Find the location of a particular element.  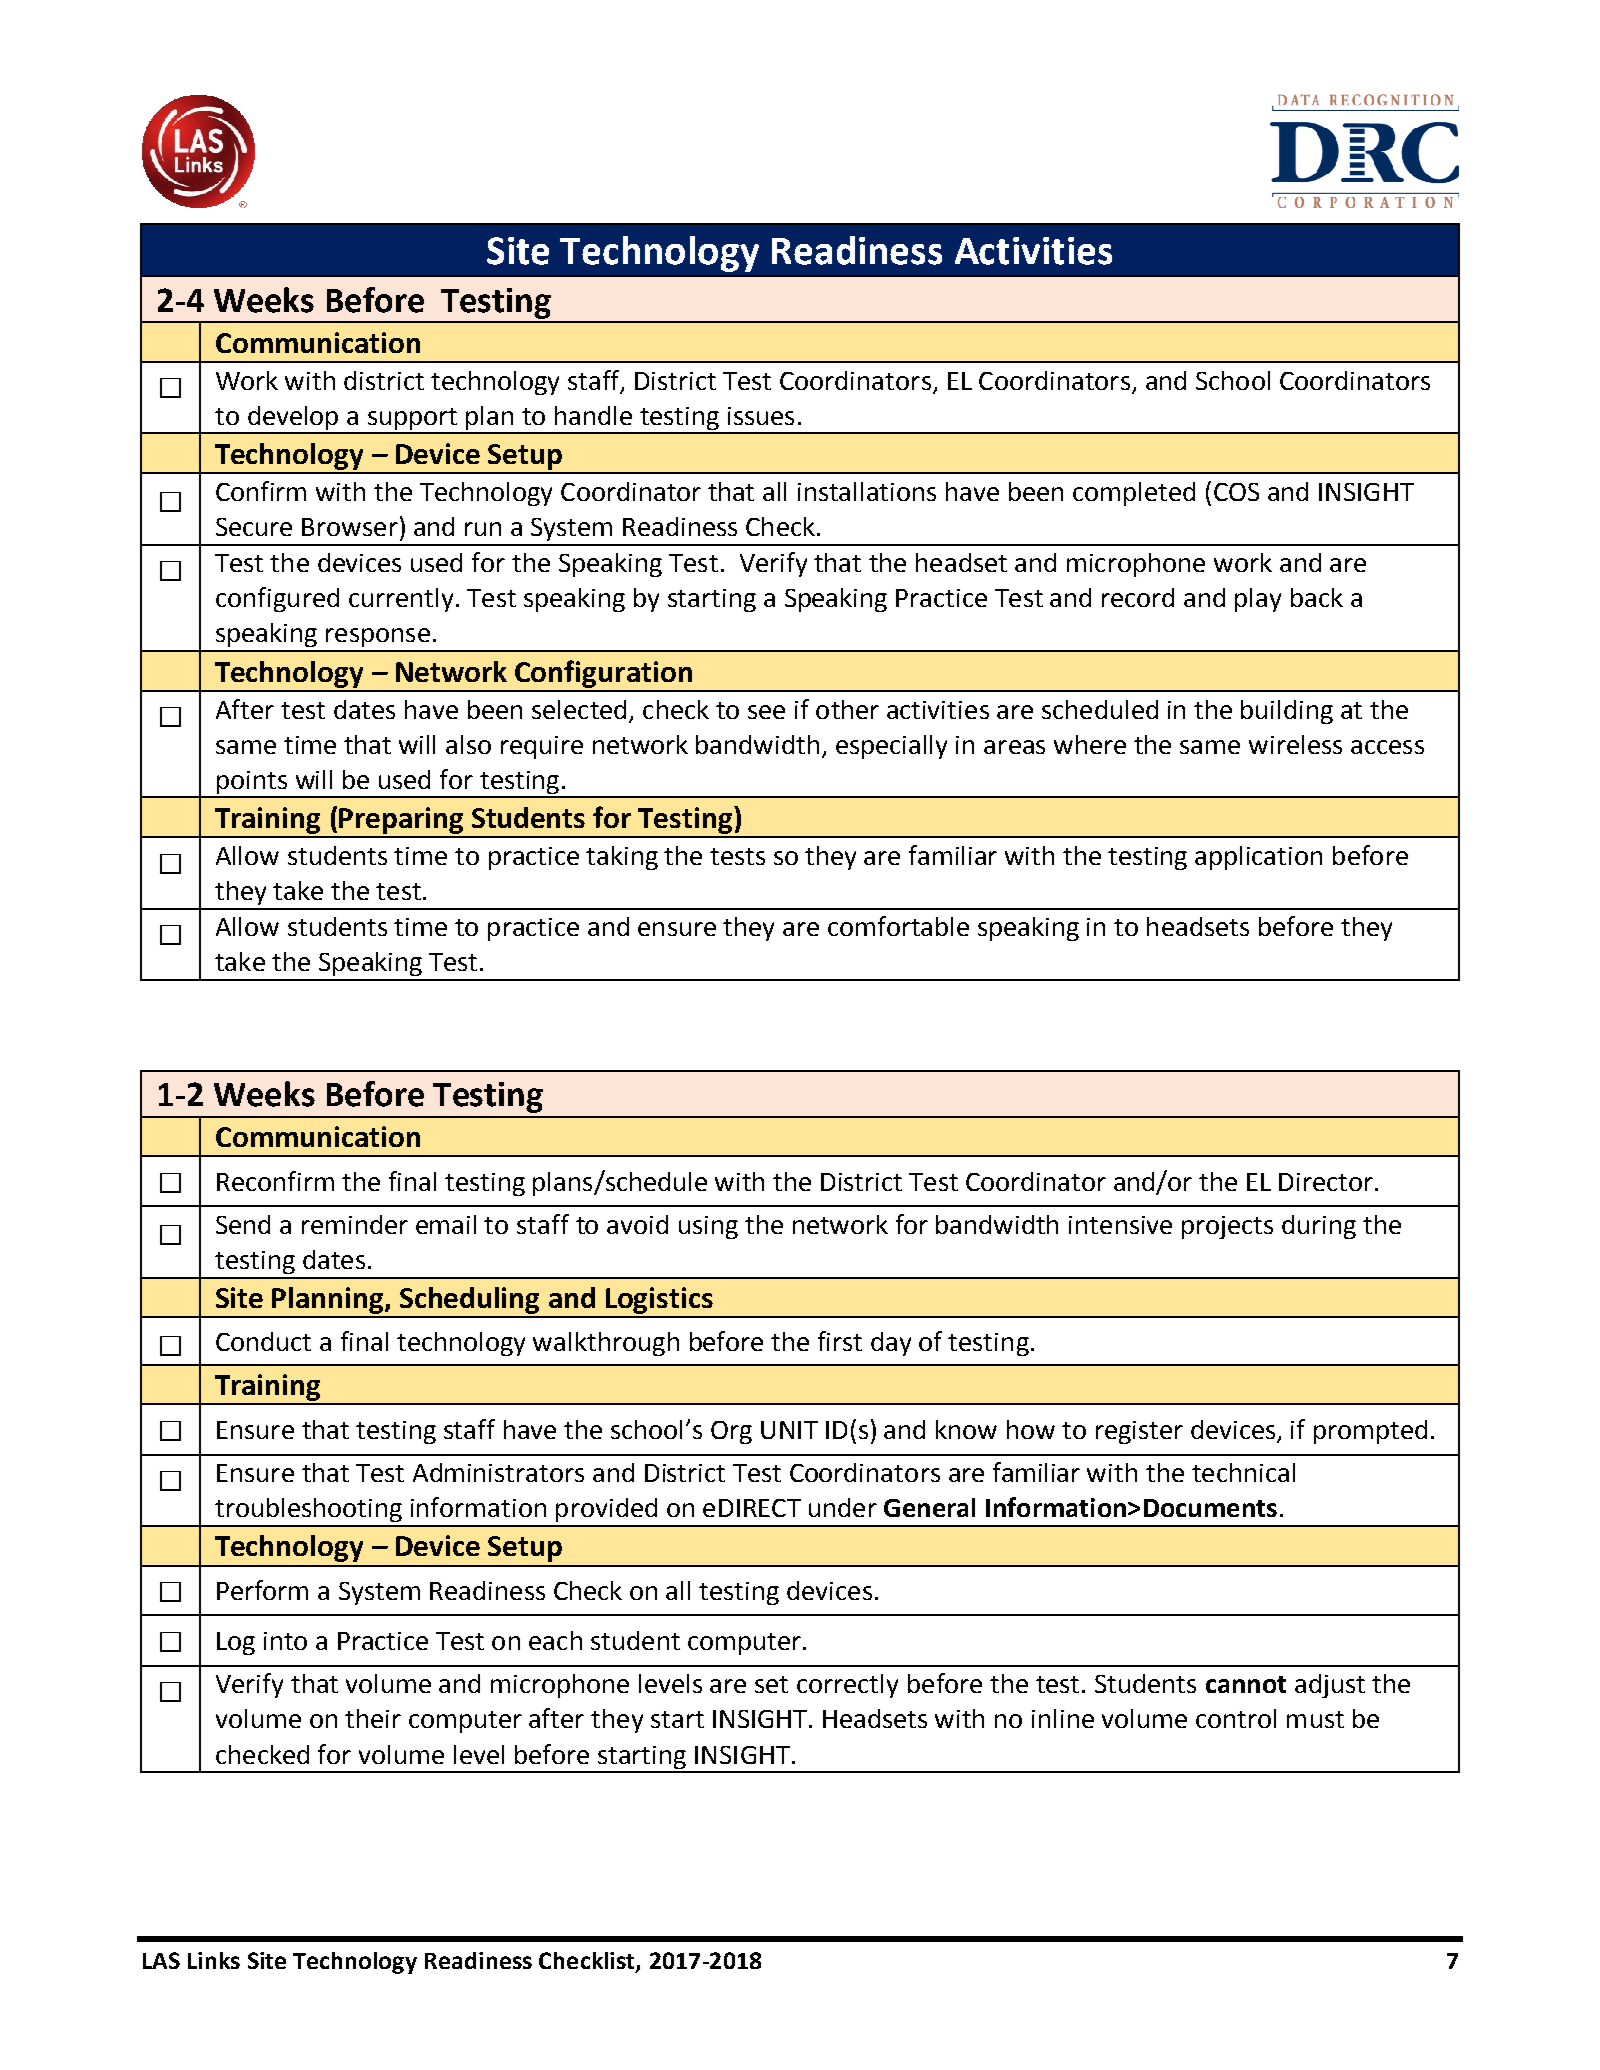

Browser is located at coordinates (350, 527).
